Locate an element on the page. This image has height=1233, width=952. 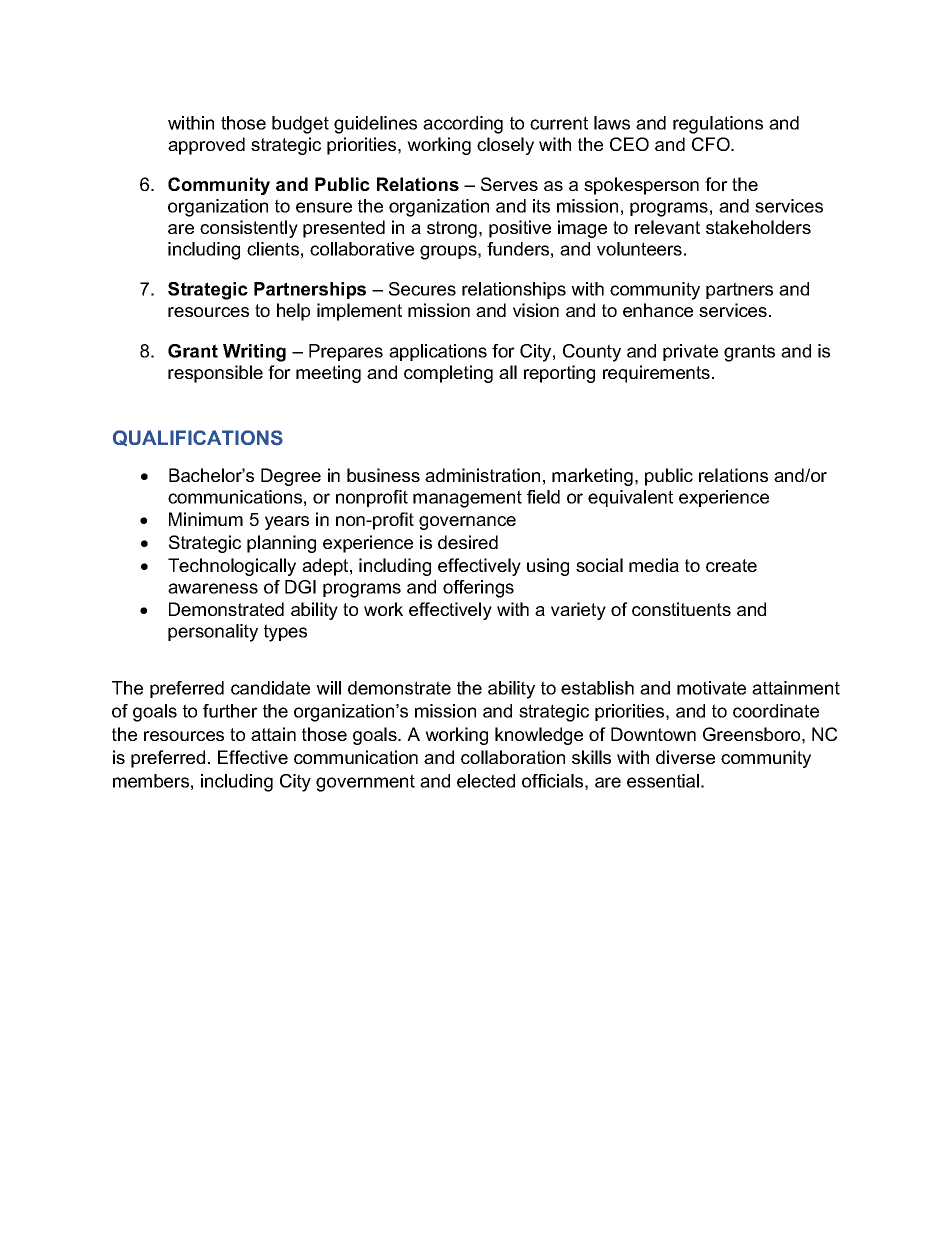
closely is located at coordinates (505, 146).
